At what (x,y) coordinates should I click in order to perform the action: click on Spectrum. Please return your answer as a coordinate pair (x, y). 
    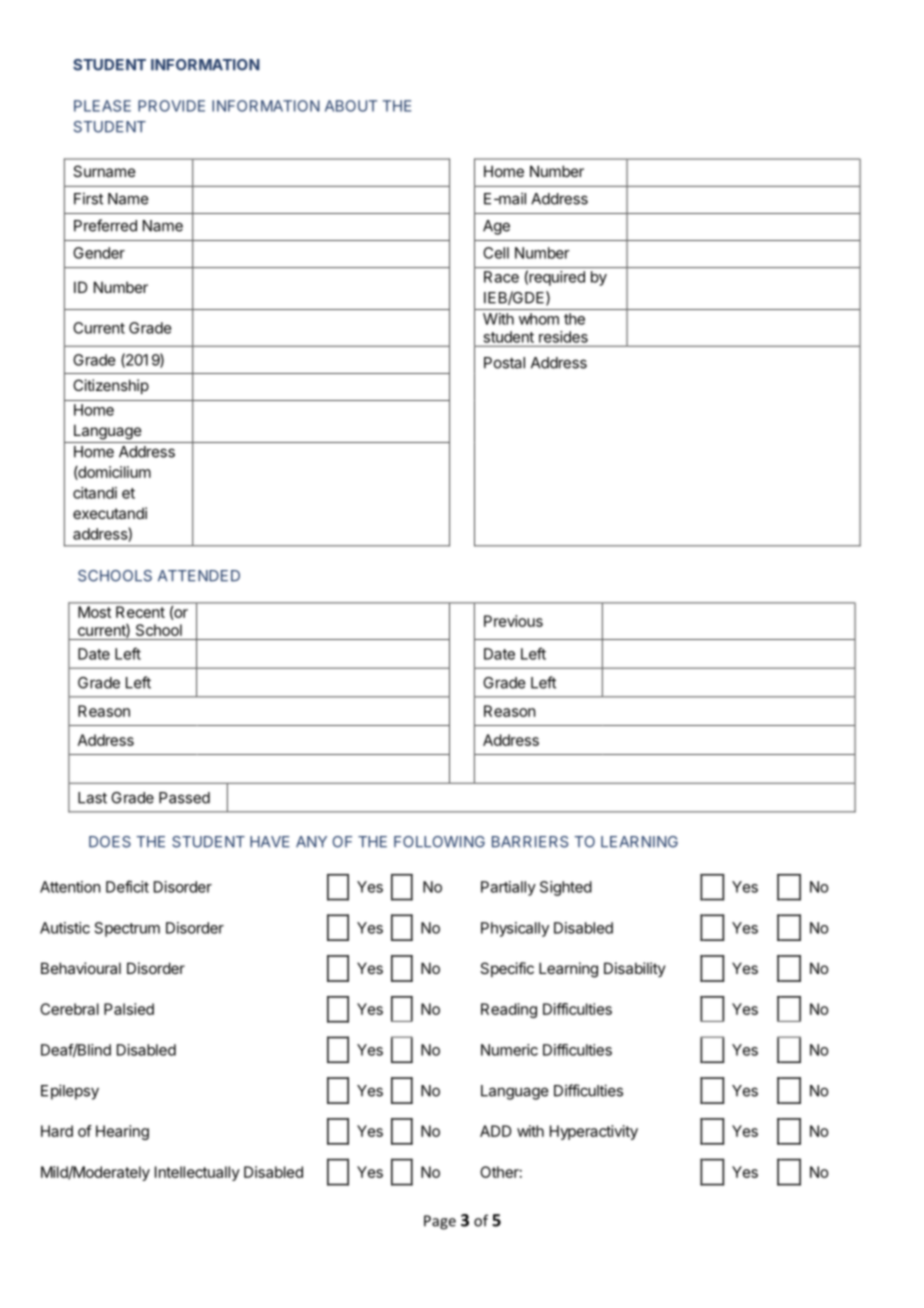
    Looking at the image, I should click on (127, 929).
